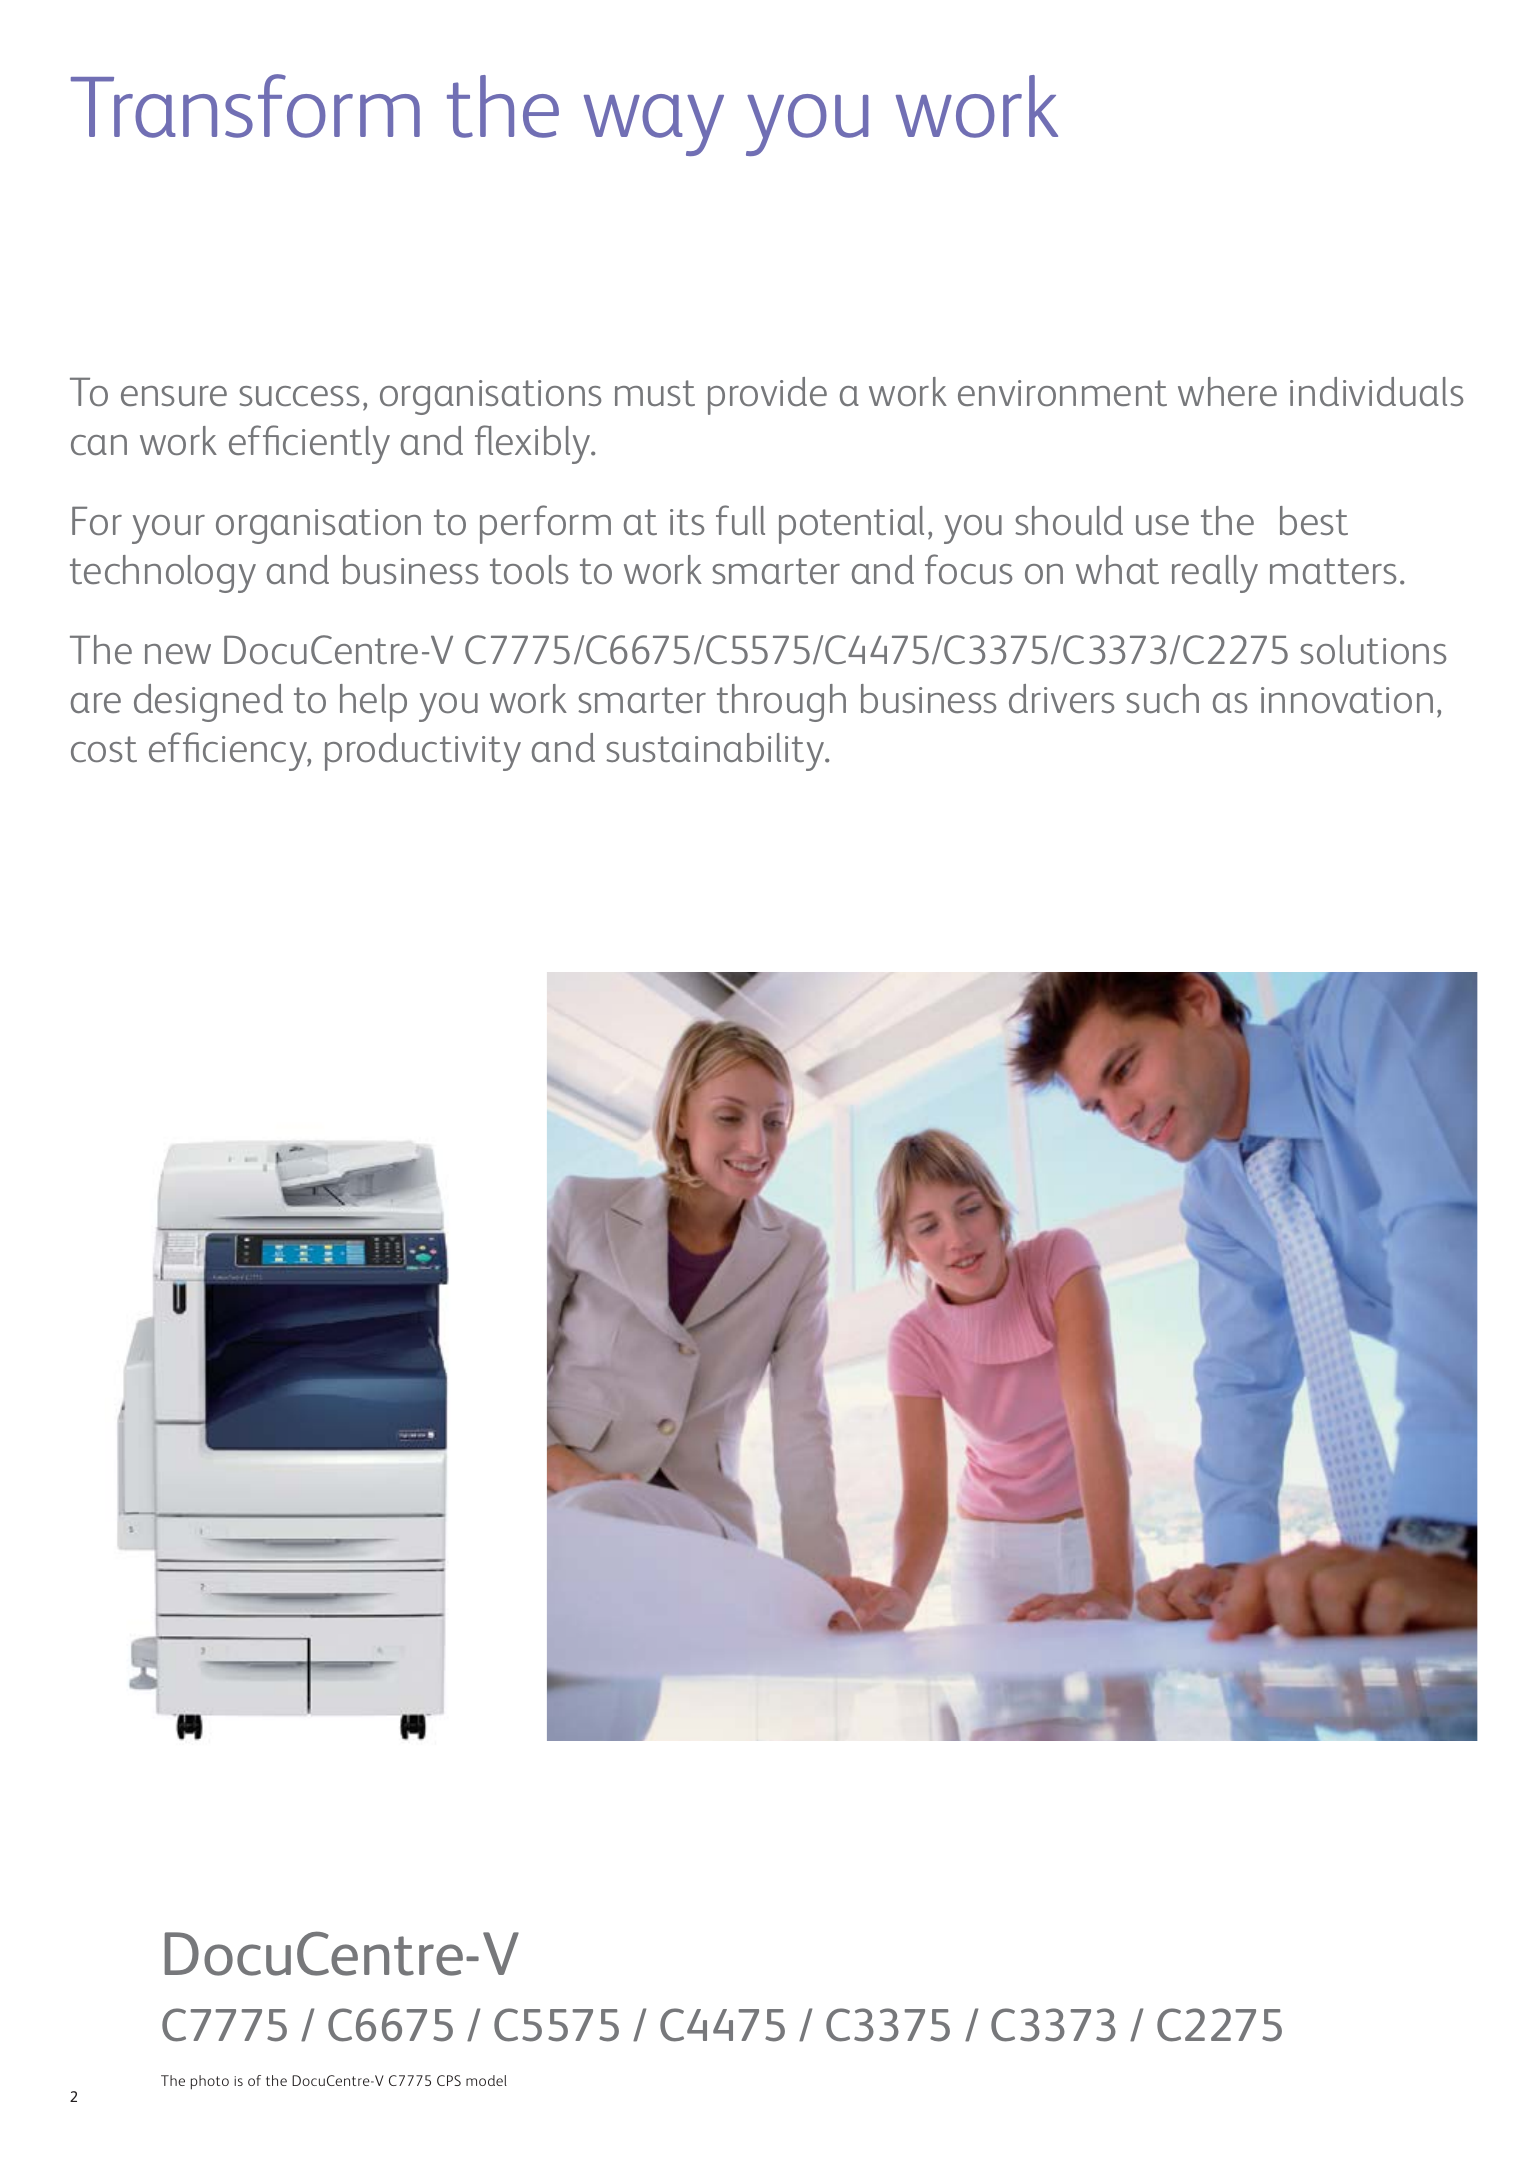  Describe the element at coordinates (104, 749) in the document. I see `cost` at that location.
